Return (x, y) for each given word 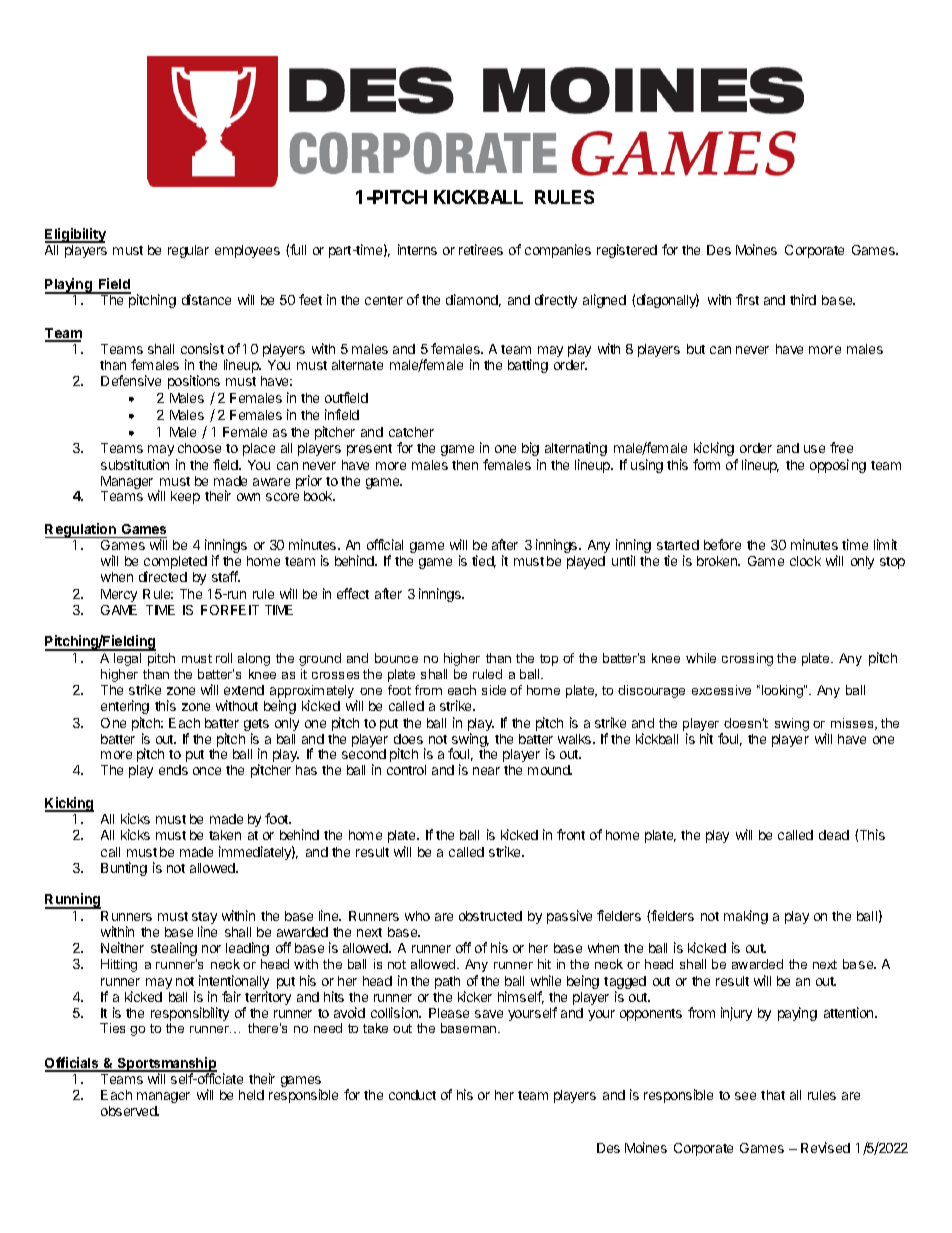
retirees (481, 249)
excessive (721, 690)
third (803, 299)
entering (125, 707)
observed (130, 1111)
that (773, 1095)
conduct (412, 1095)
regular (188, 251)
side (494, 690)
